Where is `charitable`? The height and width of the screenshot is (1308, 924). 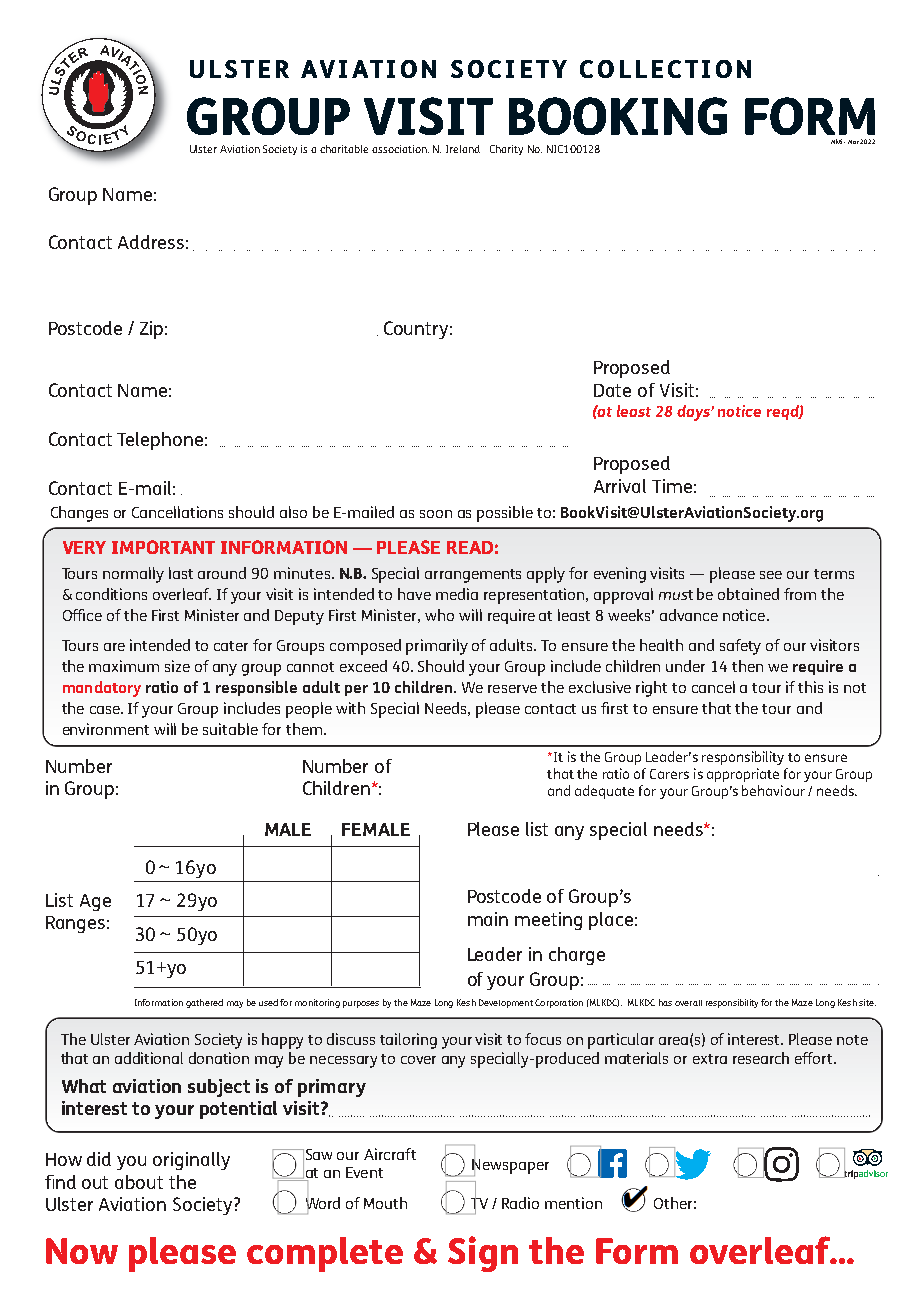
charitable is located at coordinates (344, 149).
